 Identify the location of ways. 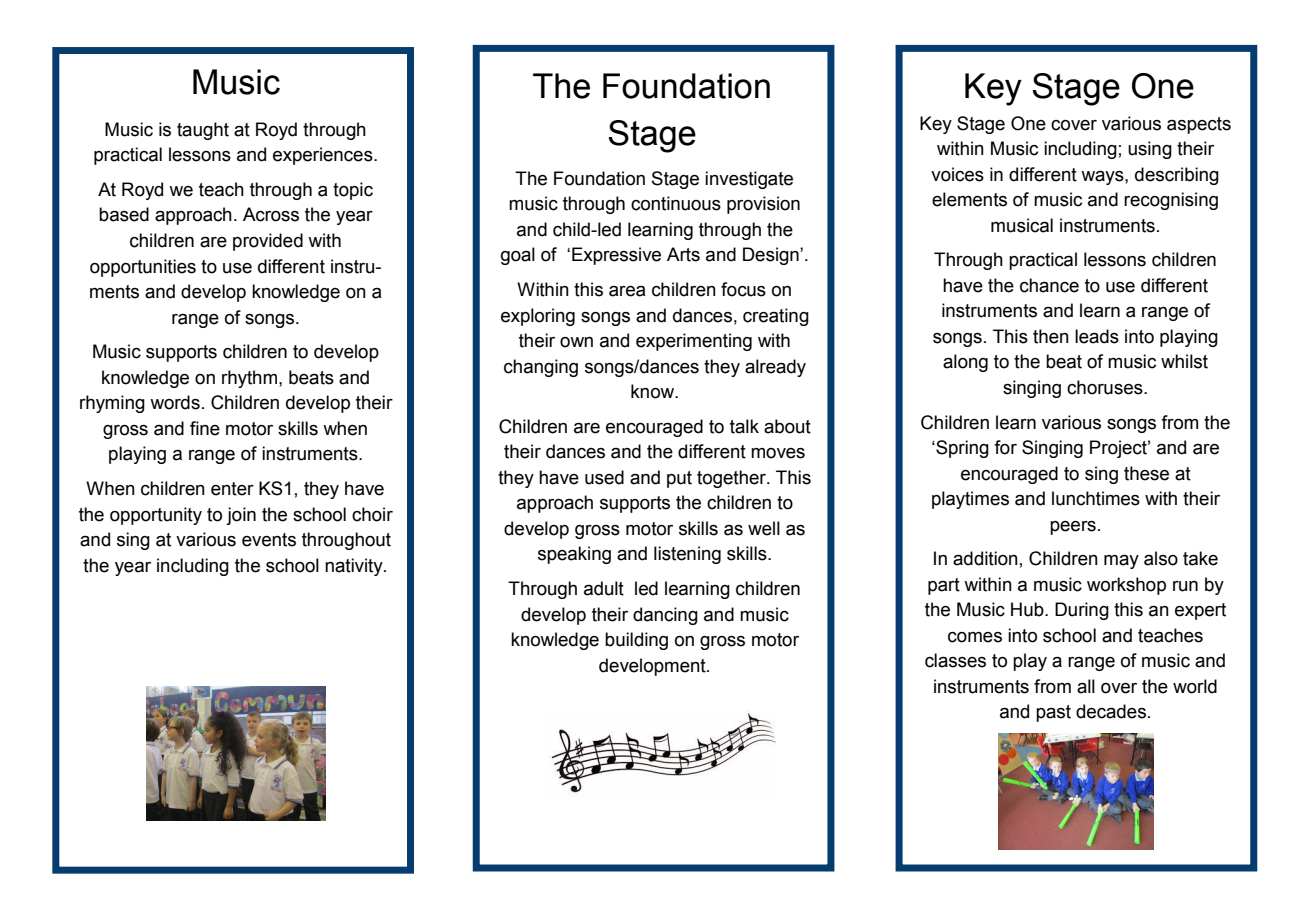
(1103, 178).
